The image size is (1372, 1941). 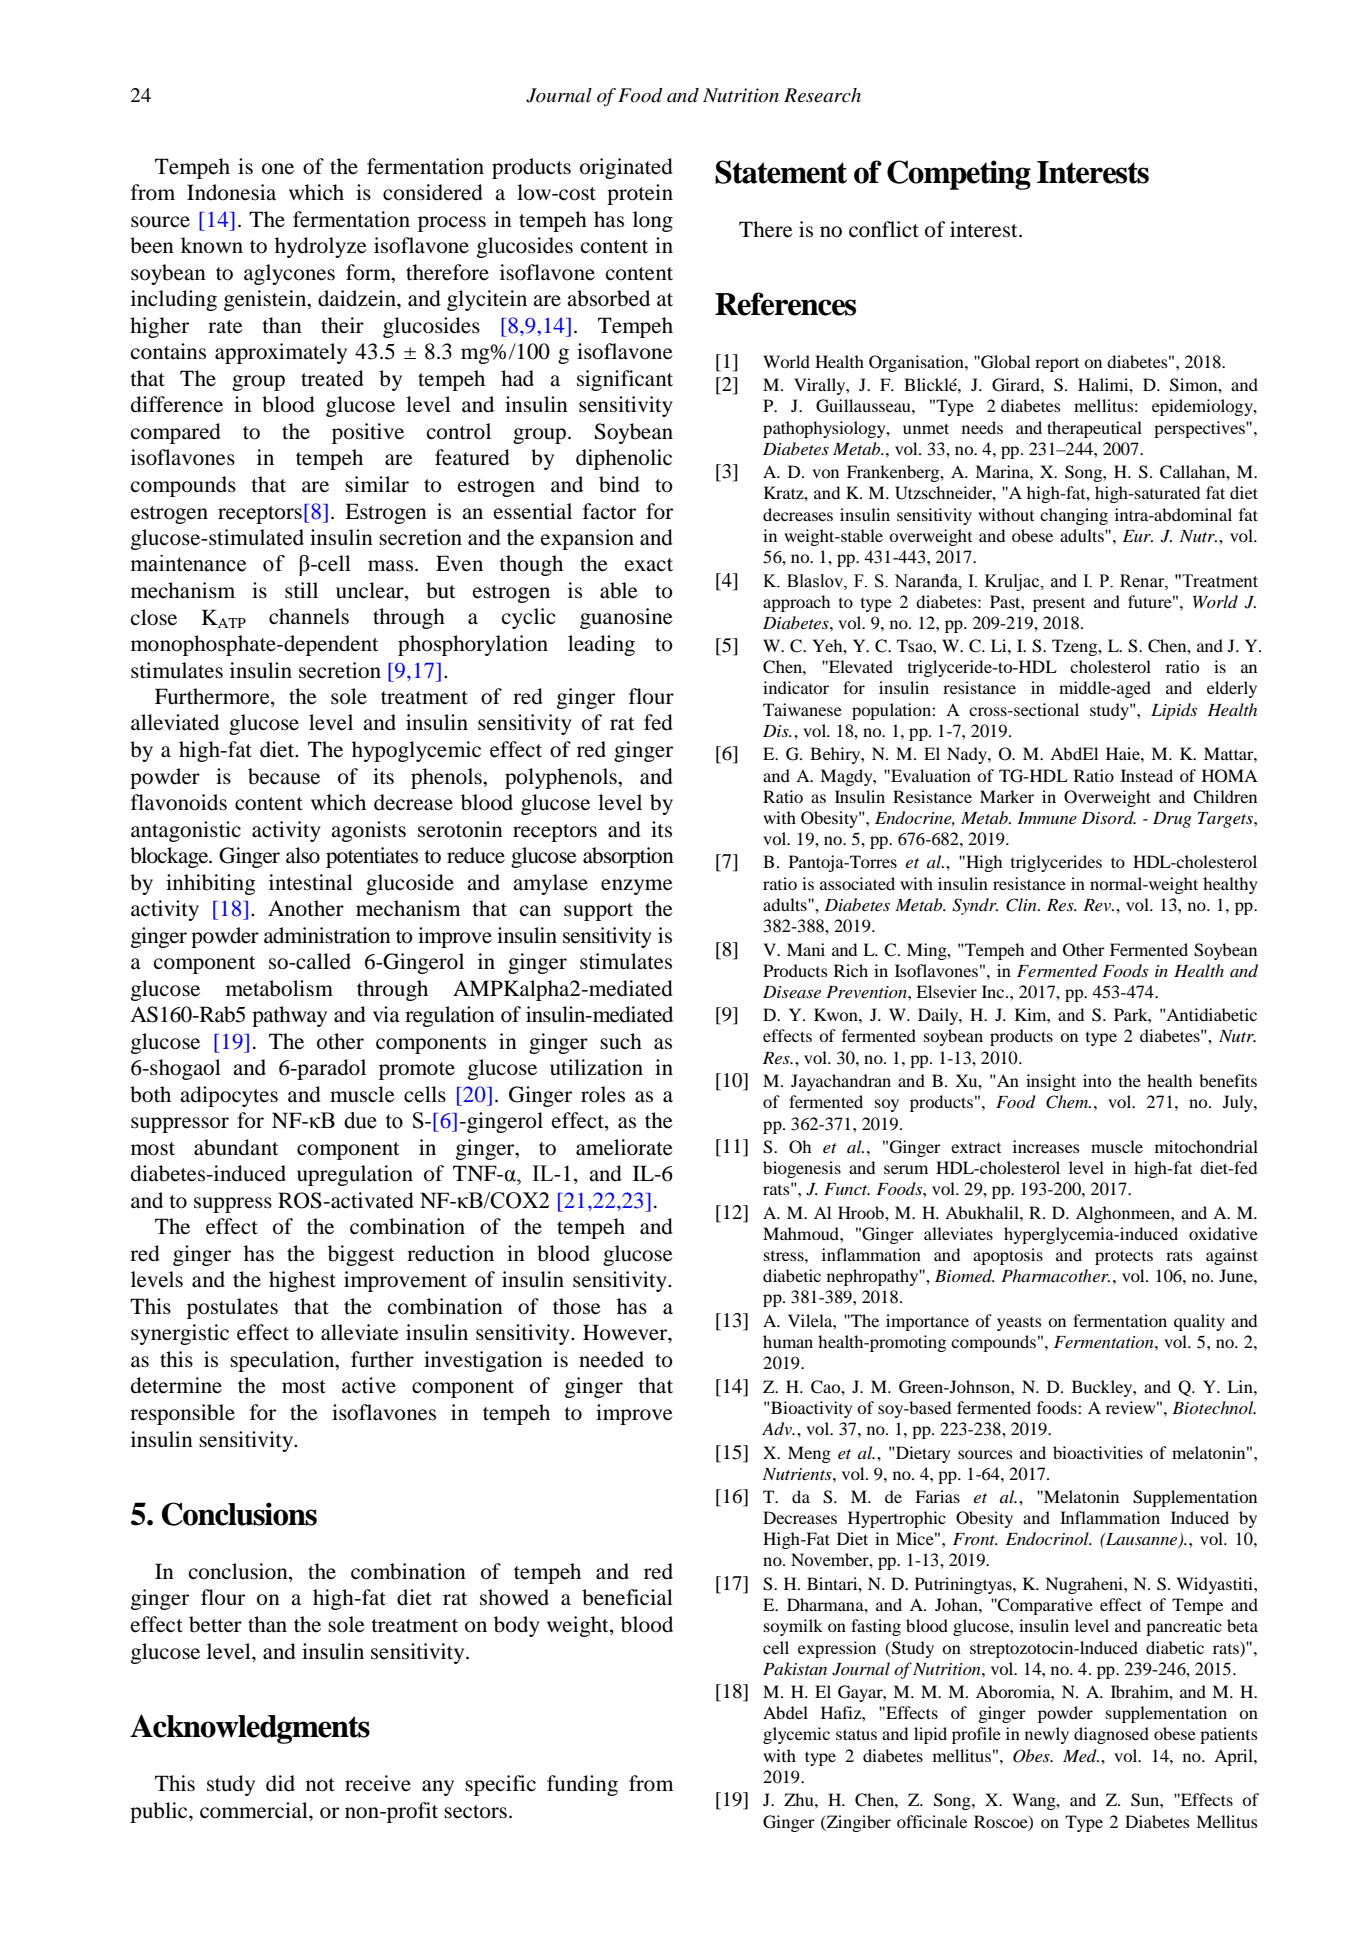 What do you see at coordinates (959, 175) in the screenshot?
I see `Competing` at bounding box center [959, 175].
